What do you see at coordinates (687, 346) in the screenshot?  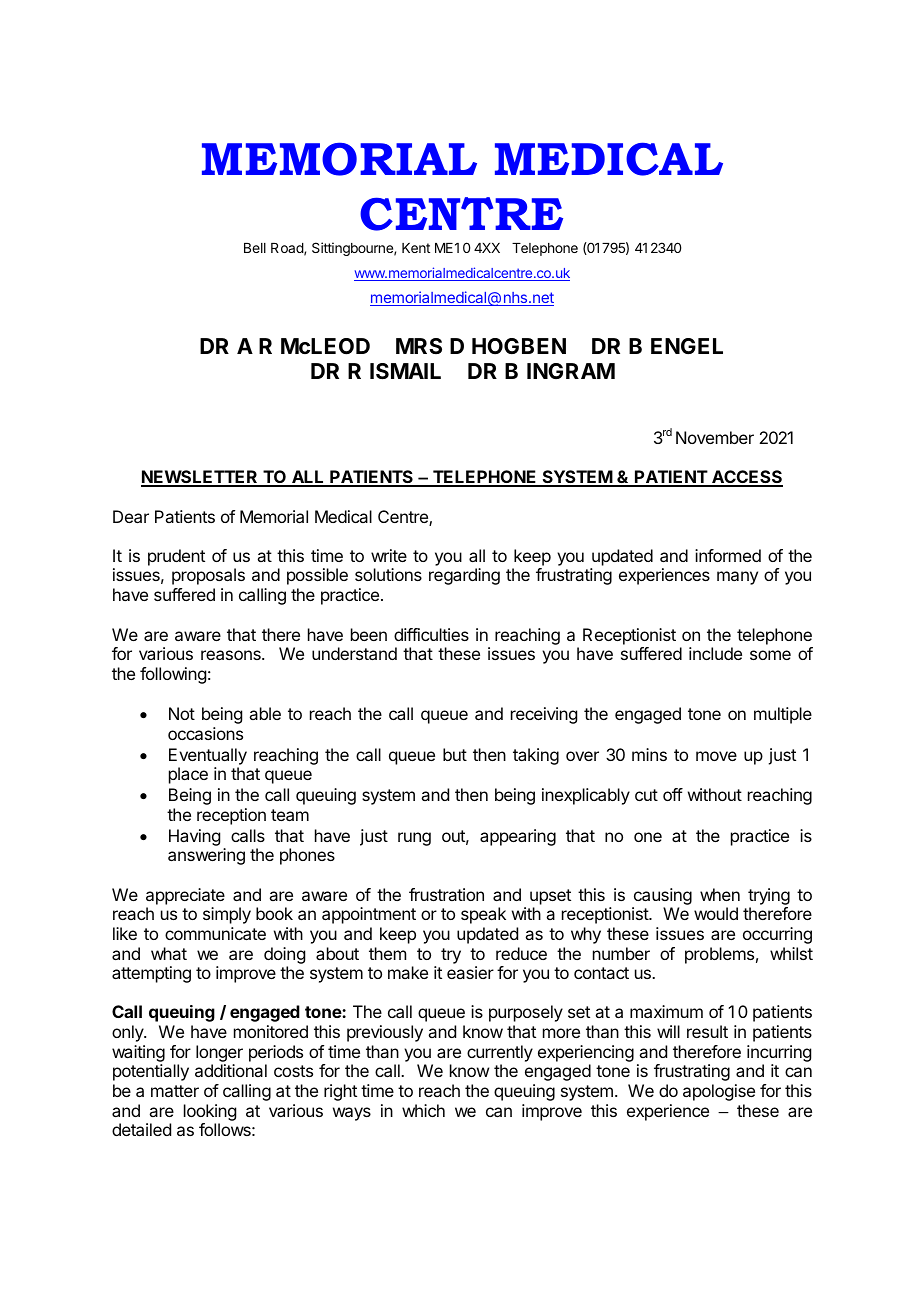 I see `ENGEL` at bounding box center [687, 346].
